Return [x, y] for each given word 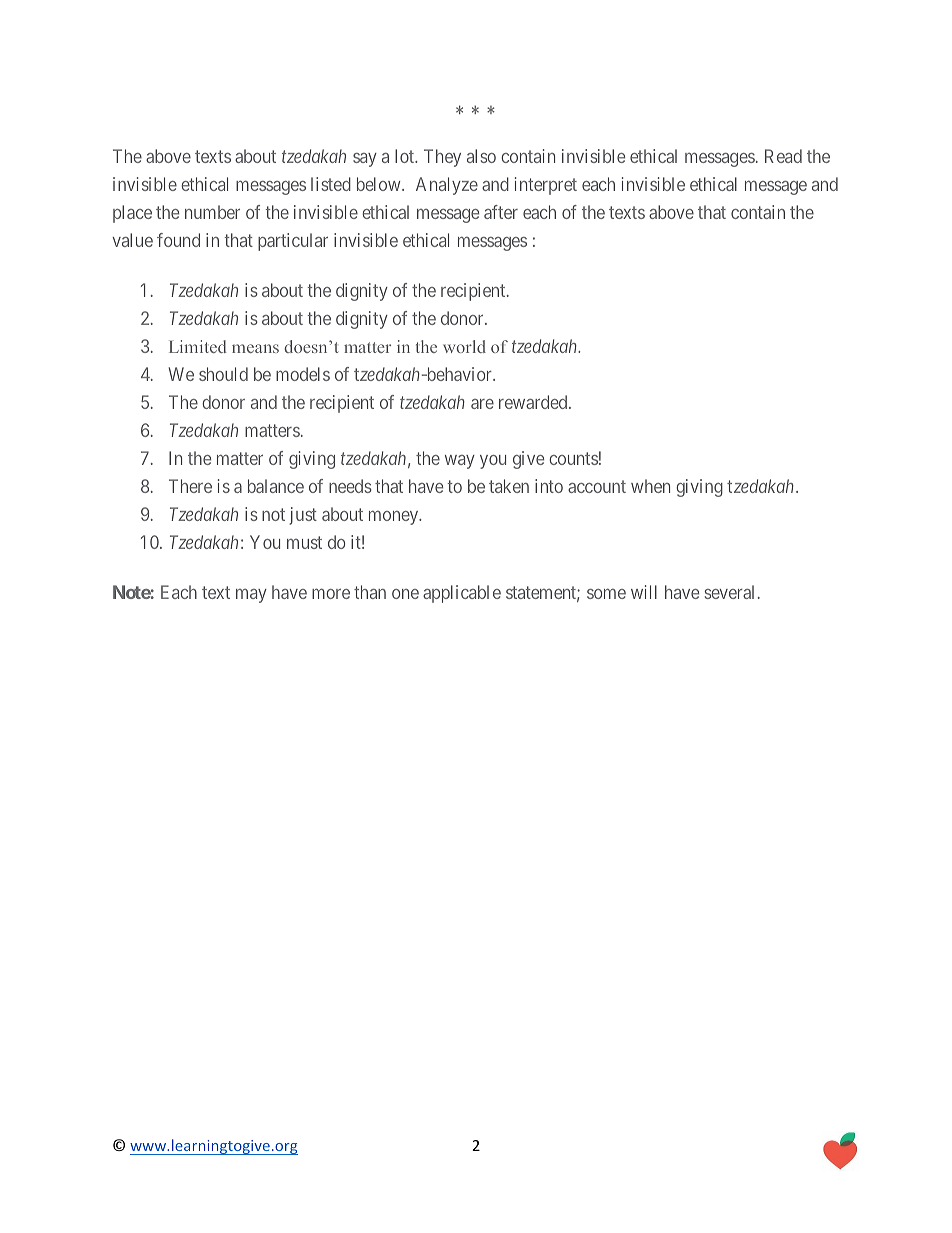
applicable [462, 594]
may [251, 596]
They [442, 158]
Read [783, 156]
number [212, 212]
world [464, 346]
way [460, 462]
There [190, 486]
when [650, 486]
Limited [198, 346]
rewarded [534, 402]
